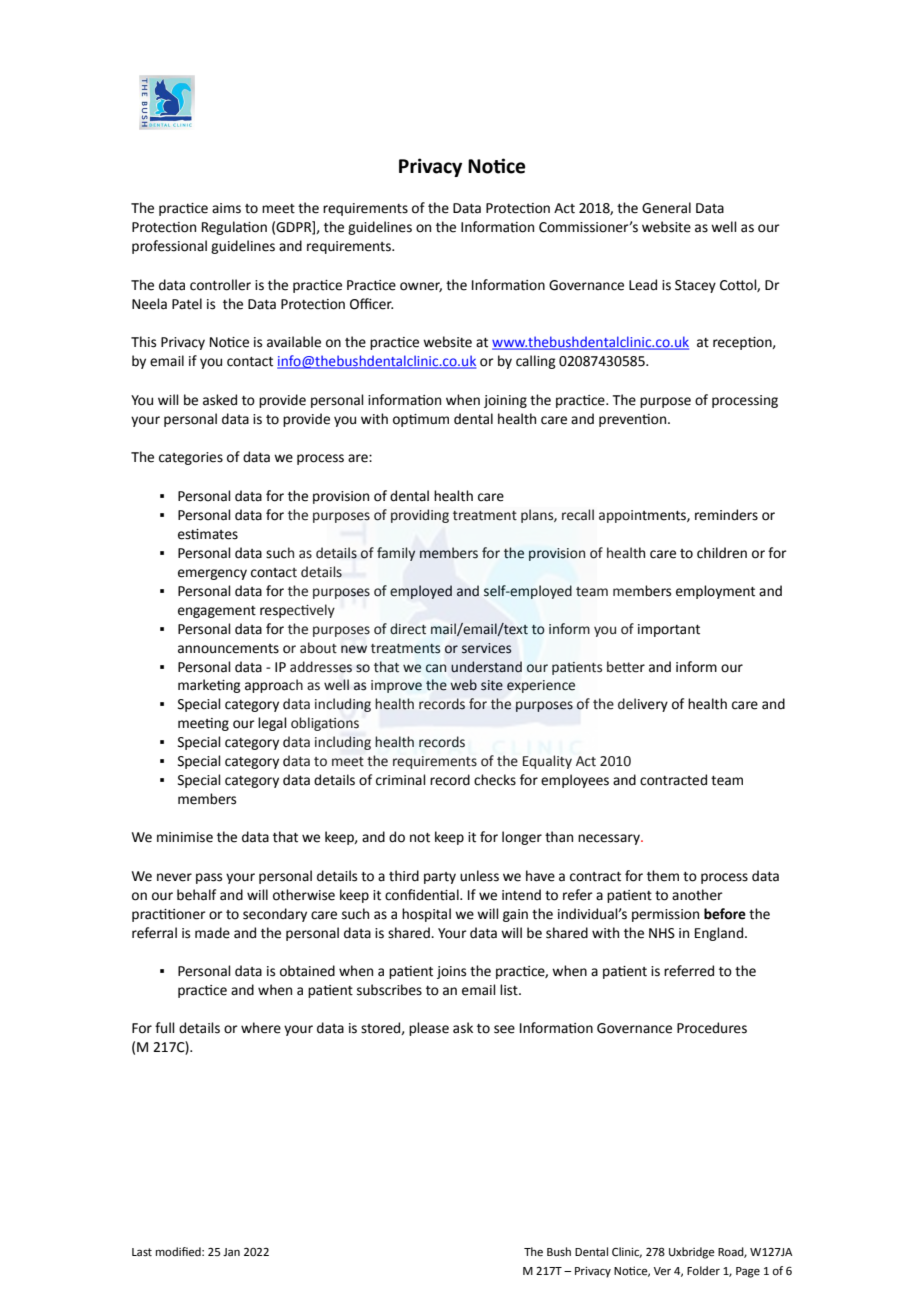 Image resolution: width=924 pixels, height=1308 pixels. Describe the element at coordinates (451, 972) in the image. I see `joins` at that location.
